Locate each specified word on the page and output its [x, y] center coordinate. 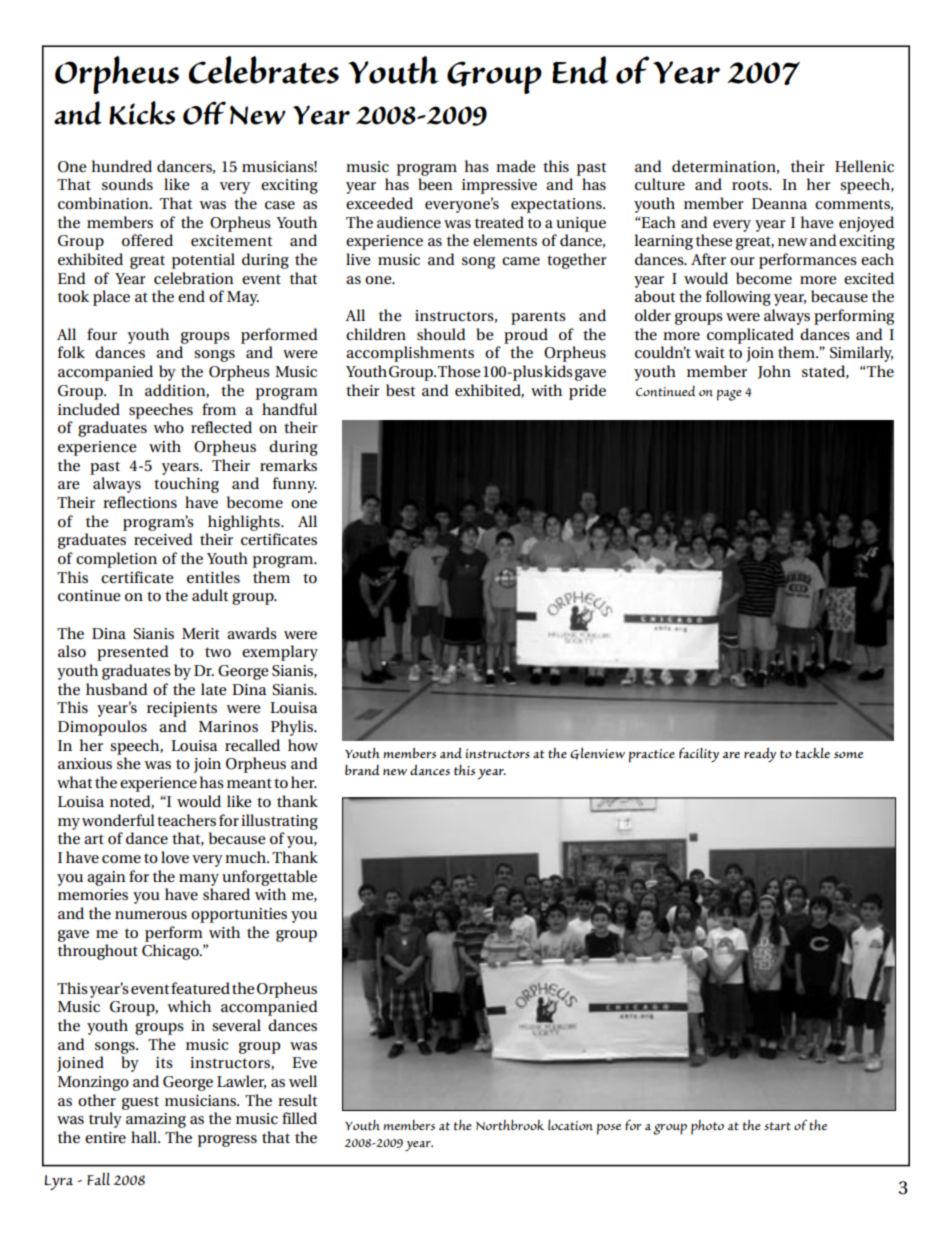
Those [459, 371]
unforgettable [269, 878]
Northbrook [510, 1125]
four [102, 334]
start [777, 1126]
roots [751, 185]
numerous [151, 915]
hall [145, 1137]
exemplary [280, 653]
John [774, 372]
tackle [812, 752]
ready [760, 755]
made [515, 166]
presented [133, 653]
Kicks [142, 113]
